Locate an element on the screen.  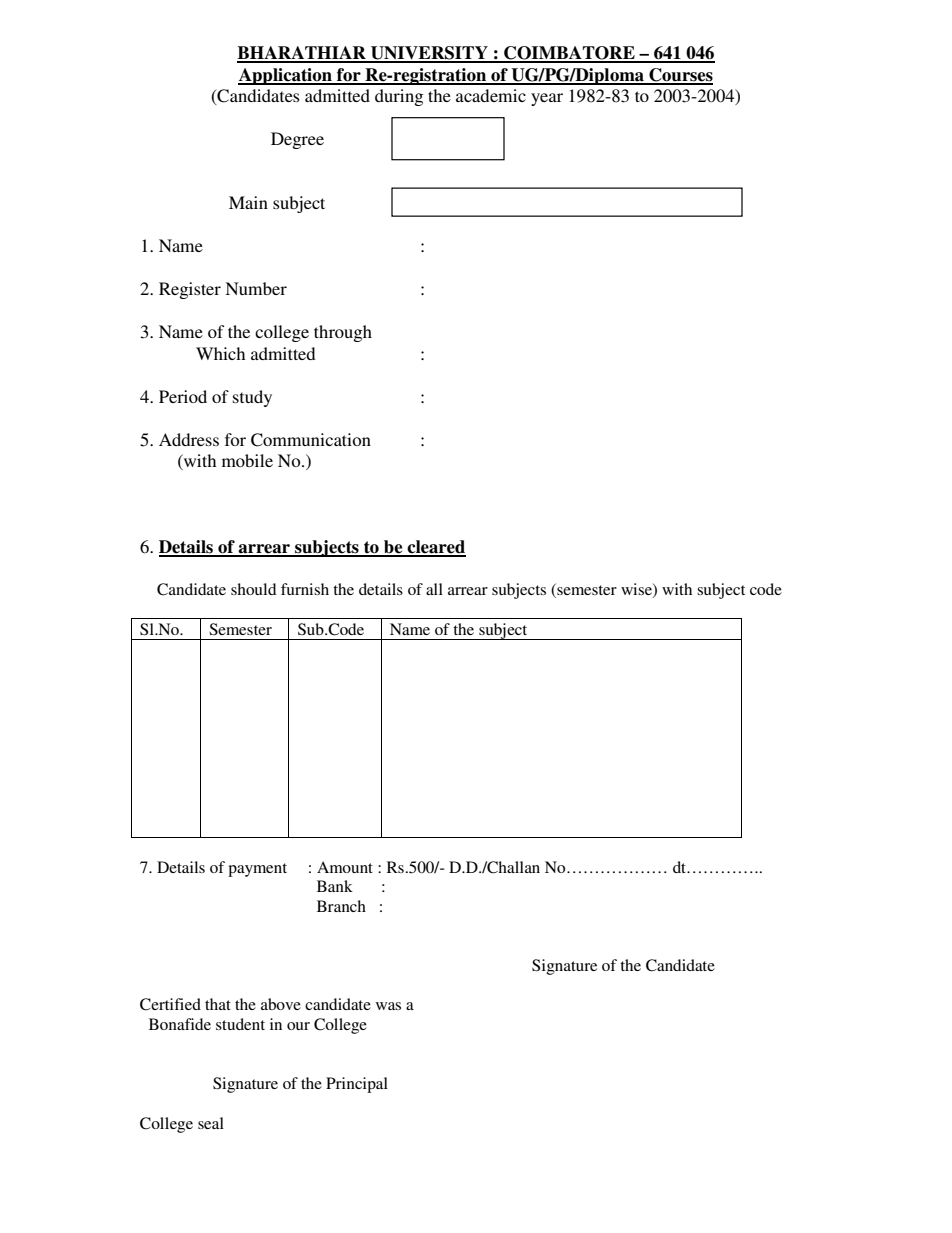
Application is located at coordinates (286, 76).
